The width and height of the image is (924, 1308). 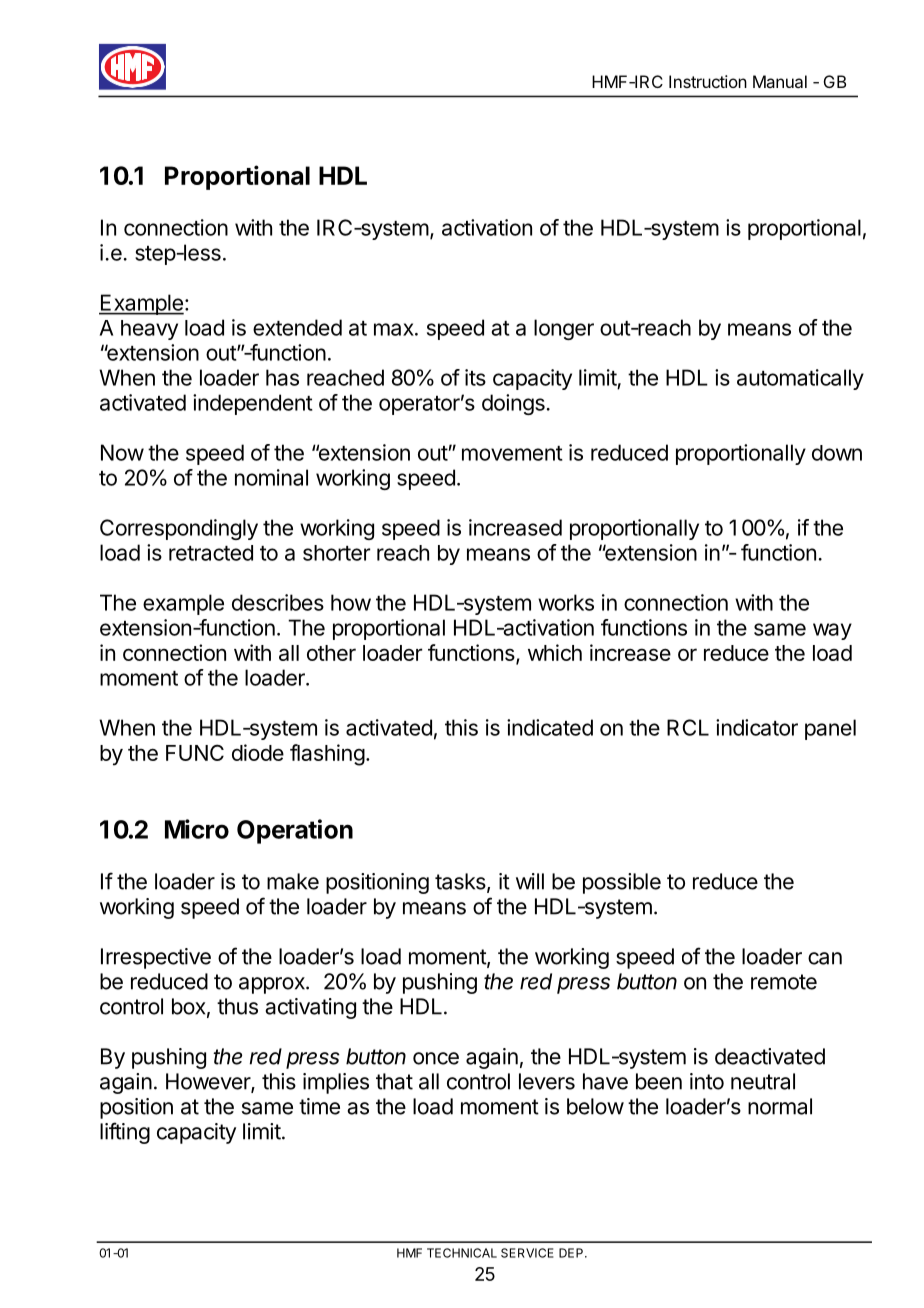 What do you see at coordinates (475, 377) in the image?
I see `its` at bounding box center [475, 377].
